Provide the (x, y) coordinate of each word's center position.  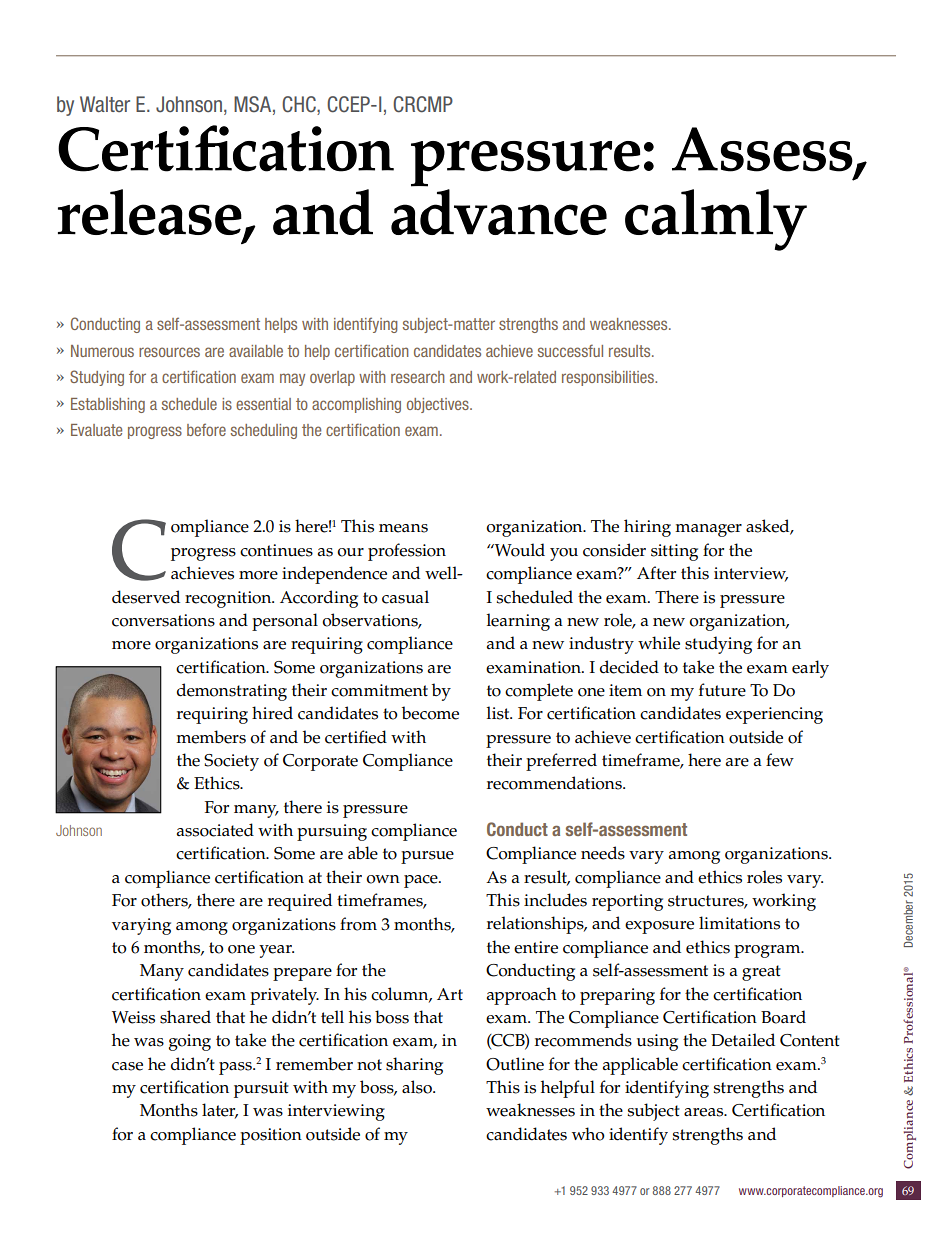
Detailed (743, 1040)
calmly (716, 220)
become (430, 713)
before (206, 429)
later (220, 1111)
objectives (439, 405)
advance (499, 212)
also (418, 1087)
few (780, 760)
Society (231, 762)
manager (708, 530)
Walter (105, 104)
